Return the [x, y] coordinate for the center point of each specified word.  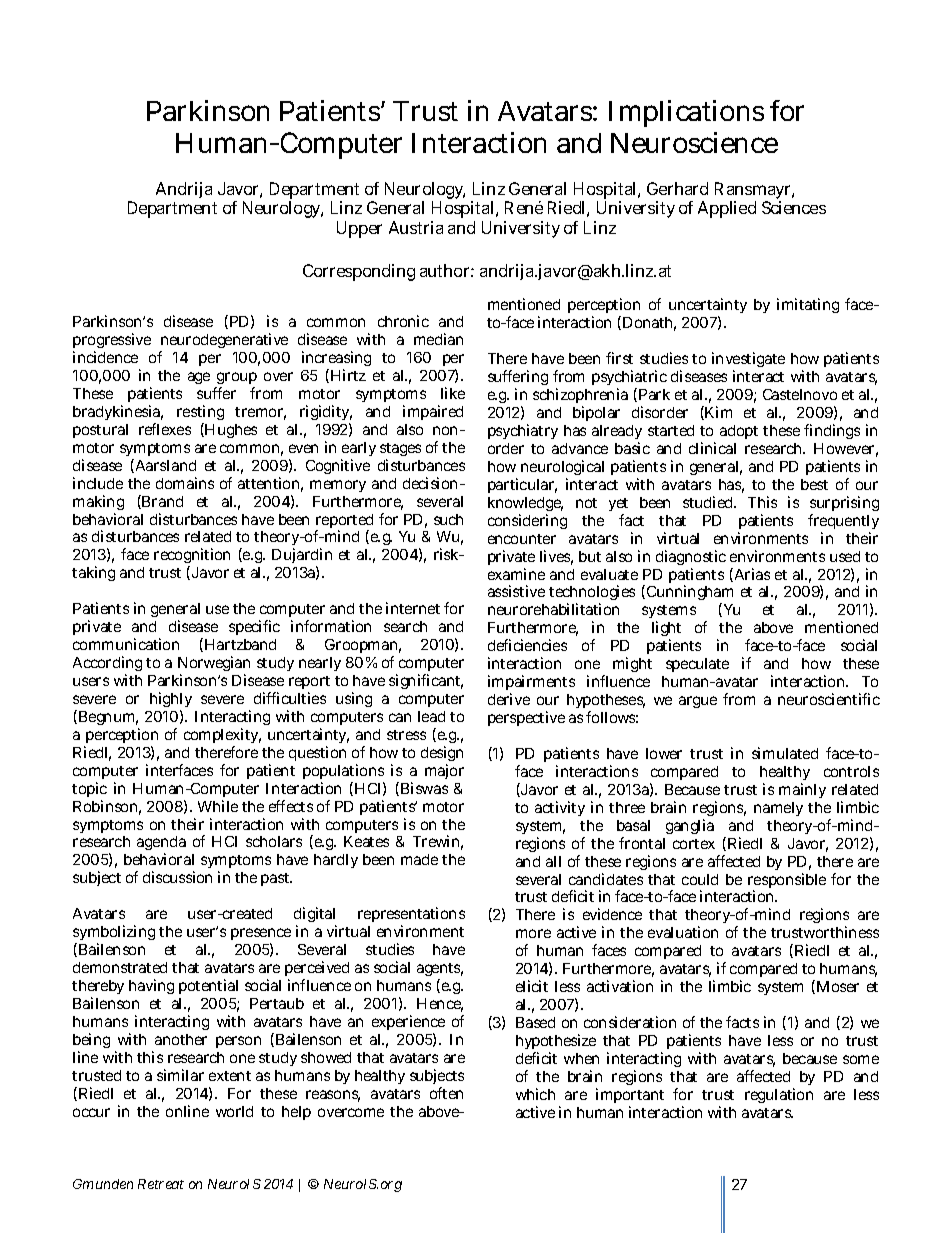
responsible [787, 882]
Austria [416, 227]
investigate [748, 361]
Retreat [161, 1184]
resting [200, 414]
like [453, 393]
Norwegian [214, 665]
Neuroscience [694, 142]
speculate [697, 665]
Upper [359, 229]
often [446, 1093]
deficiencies [527, 645]
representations [411, 916]
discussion [177, 877]
